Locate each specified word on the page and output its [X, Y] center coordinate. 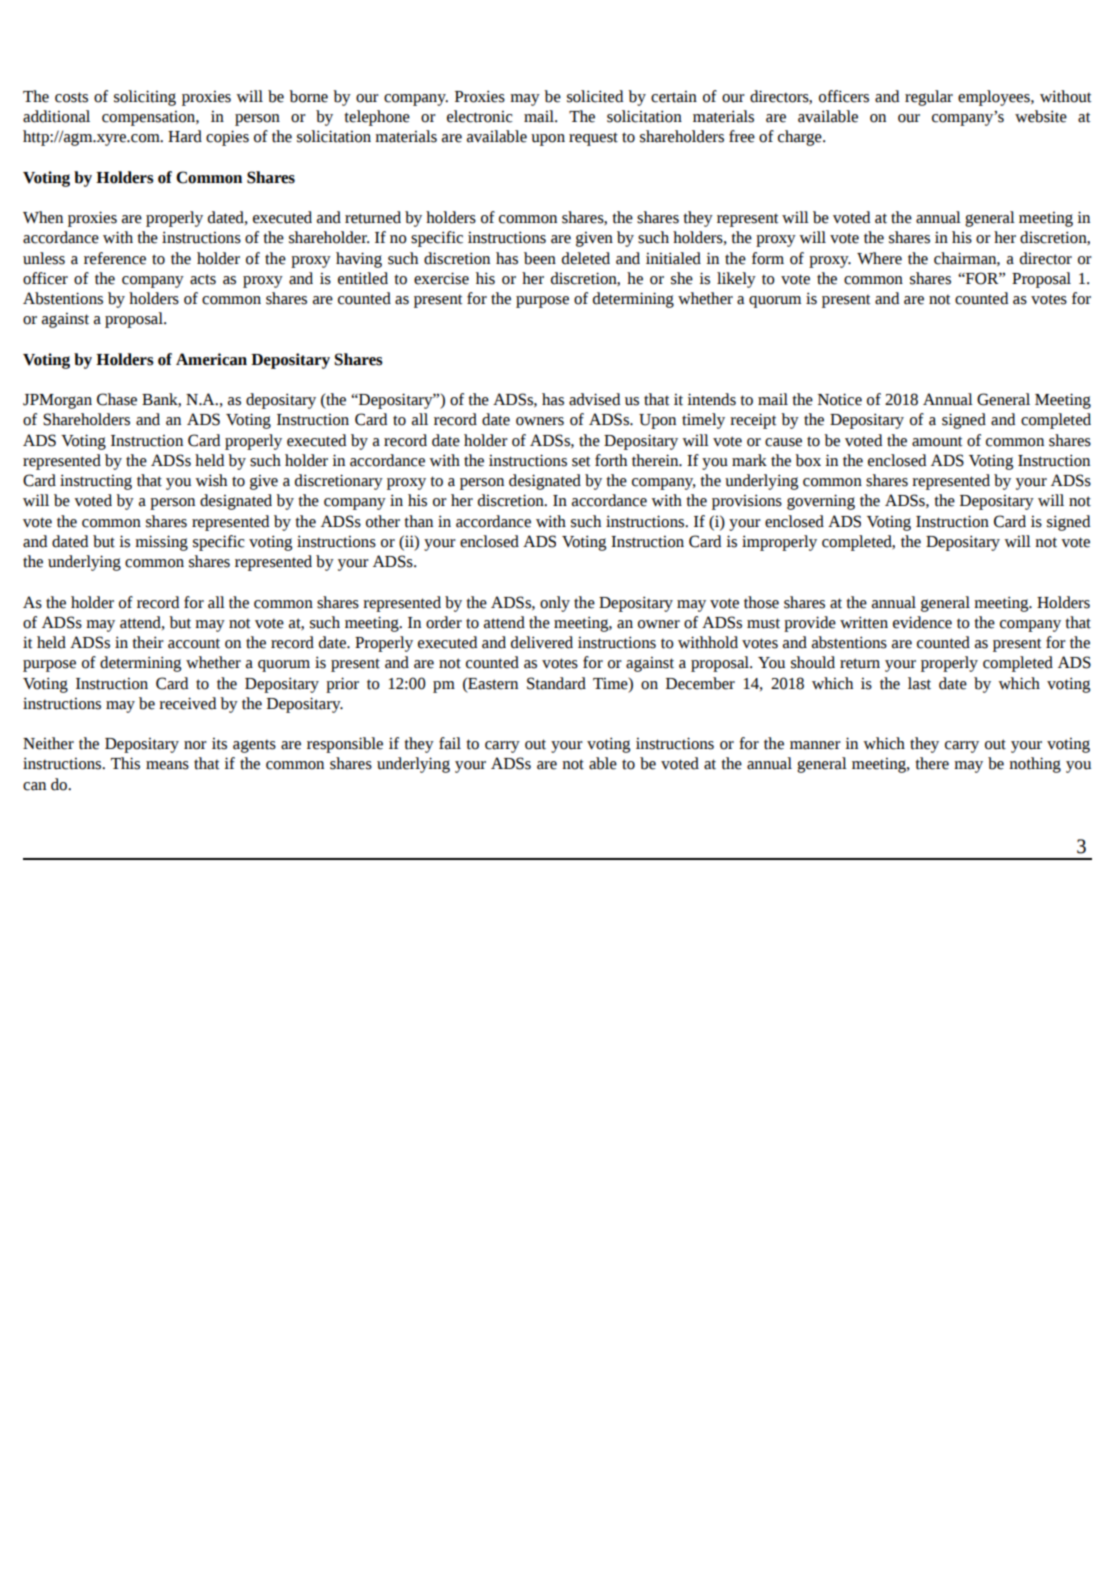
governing [821, 502]
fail [450, 743]
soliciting [145, 98]
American [211, 359]
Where [879, 258]
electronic [480, 116]
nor [195, 745]
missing [161, 543]
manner [815, 745]
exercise [441, 278]
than [418, 521]
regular [929, 98]
